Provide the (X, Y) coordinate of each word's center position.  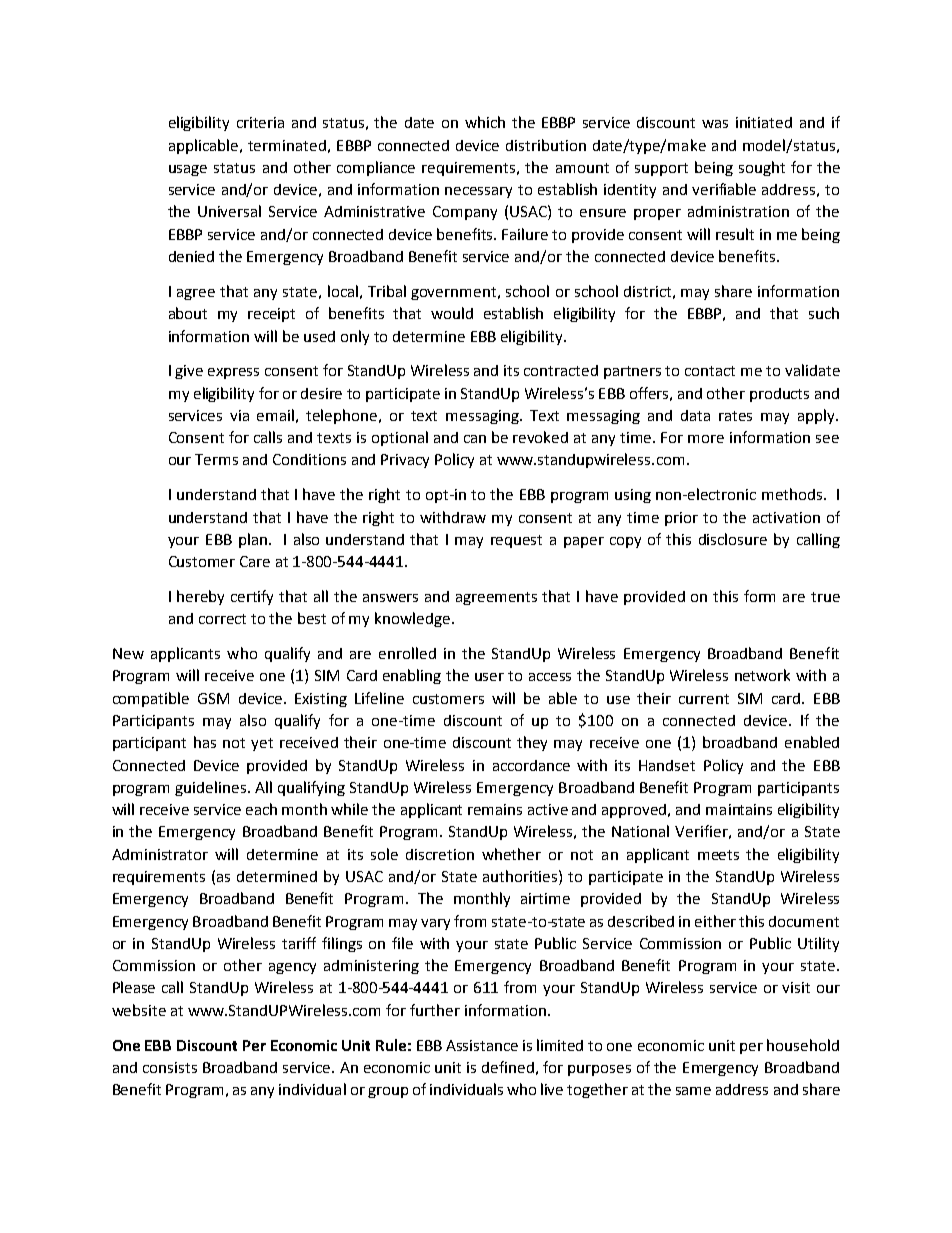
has (205, 742)
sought (762, 168)
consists (170, 1067)
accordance (531, 765)
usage (188, 170)
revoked (540, 437)
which (485, 122)
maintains (739, 809)
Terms (216, 459)
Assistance (482, 1045)
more (706, 439)
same (693, 1091)
